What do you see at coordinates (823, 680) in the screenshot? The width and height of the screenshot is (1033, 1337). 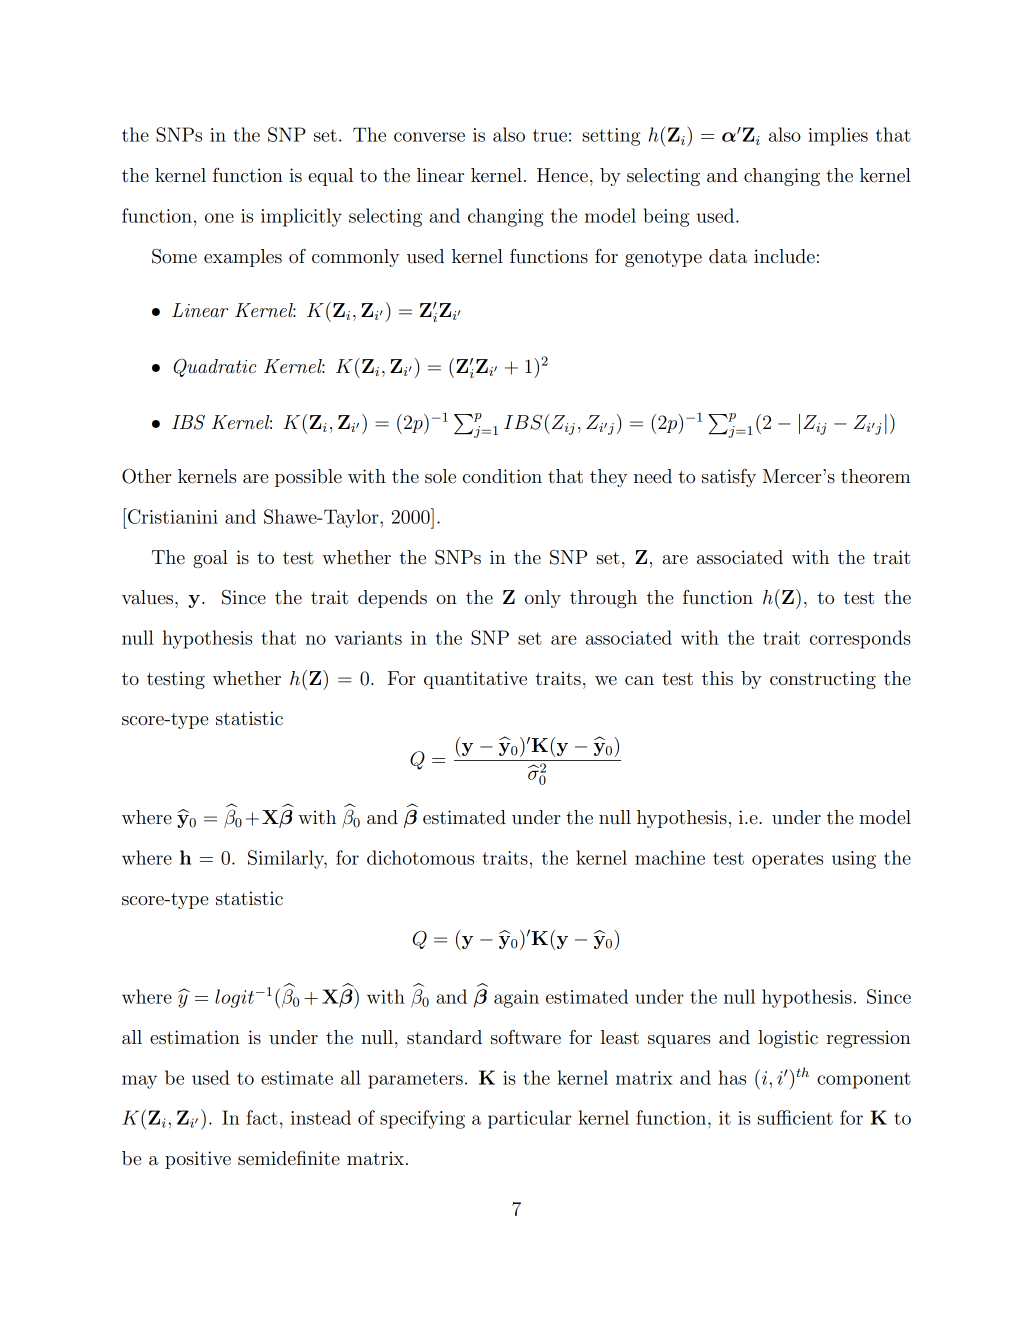 I see `constructing` at bounding box center [823, 680].
